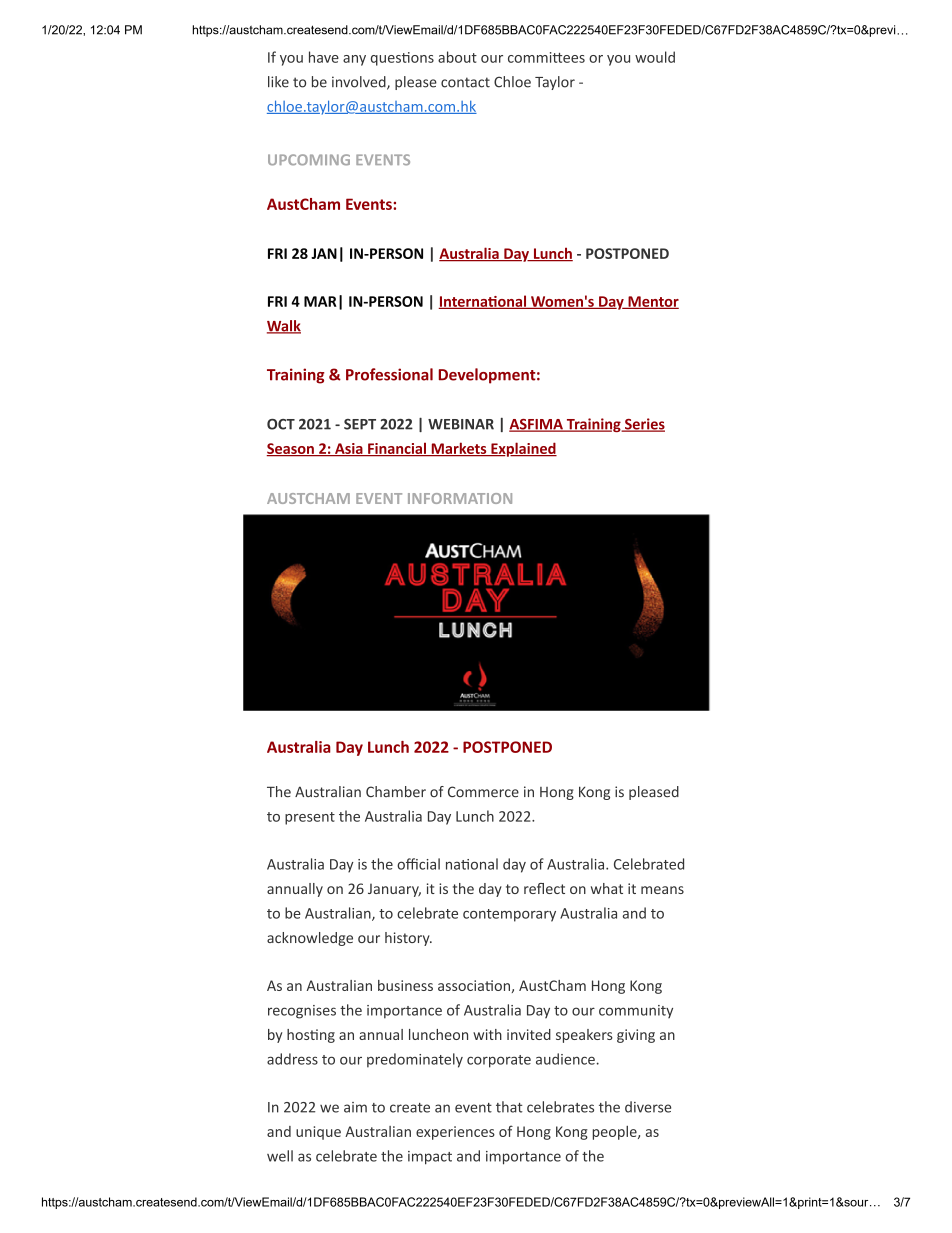  Describe the element at coordinates (648, 1107) in the document. I see `diverse` at that location.
